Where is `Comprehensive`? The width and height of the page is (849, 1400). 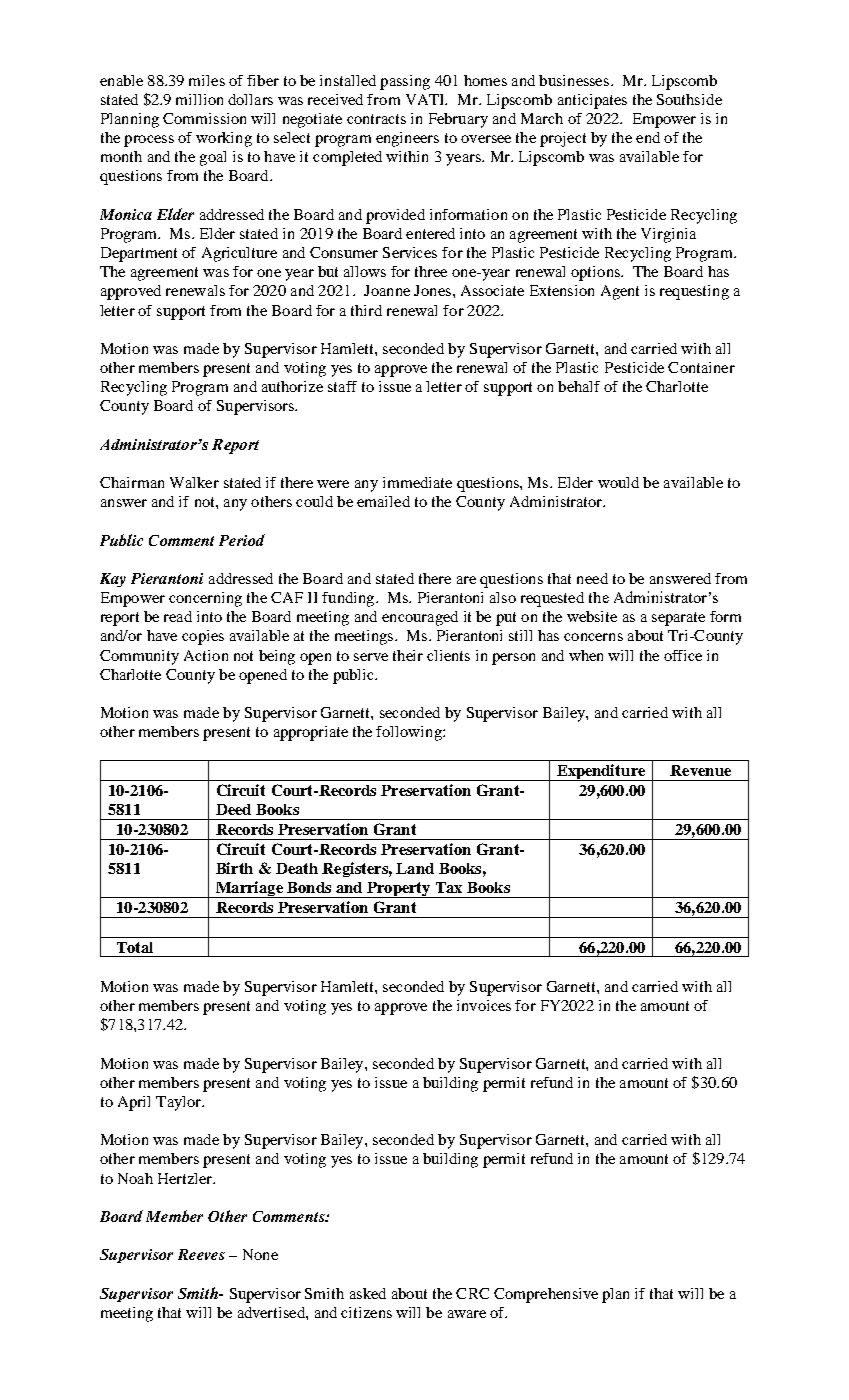 Comprehensive is located at coordinates (546, 1295).
